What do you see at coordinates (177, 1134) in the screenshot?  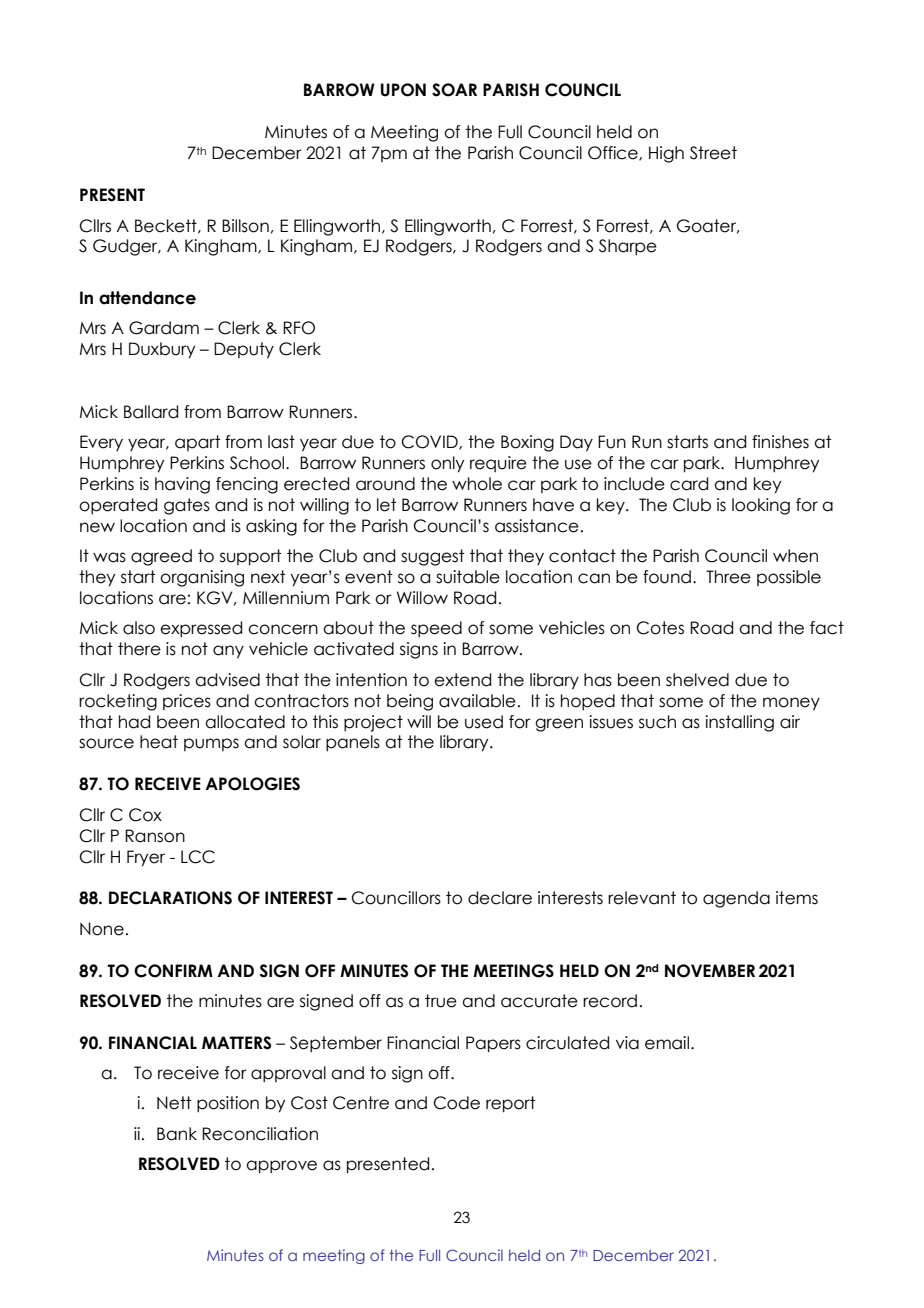 I see `Bank` at bounding box center [177, 1134].
